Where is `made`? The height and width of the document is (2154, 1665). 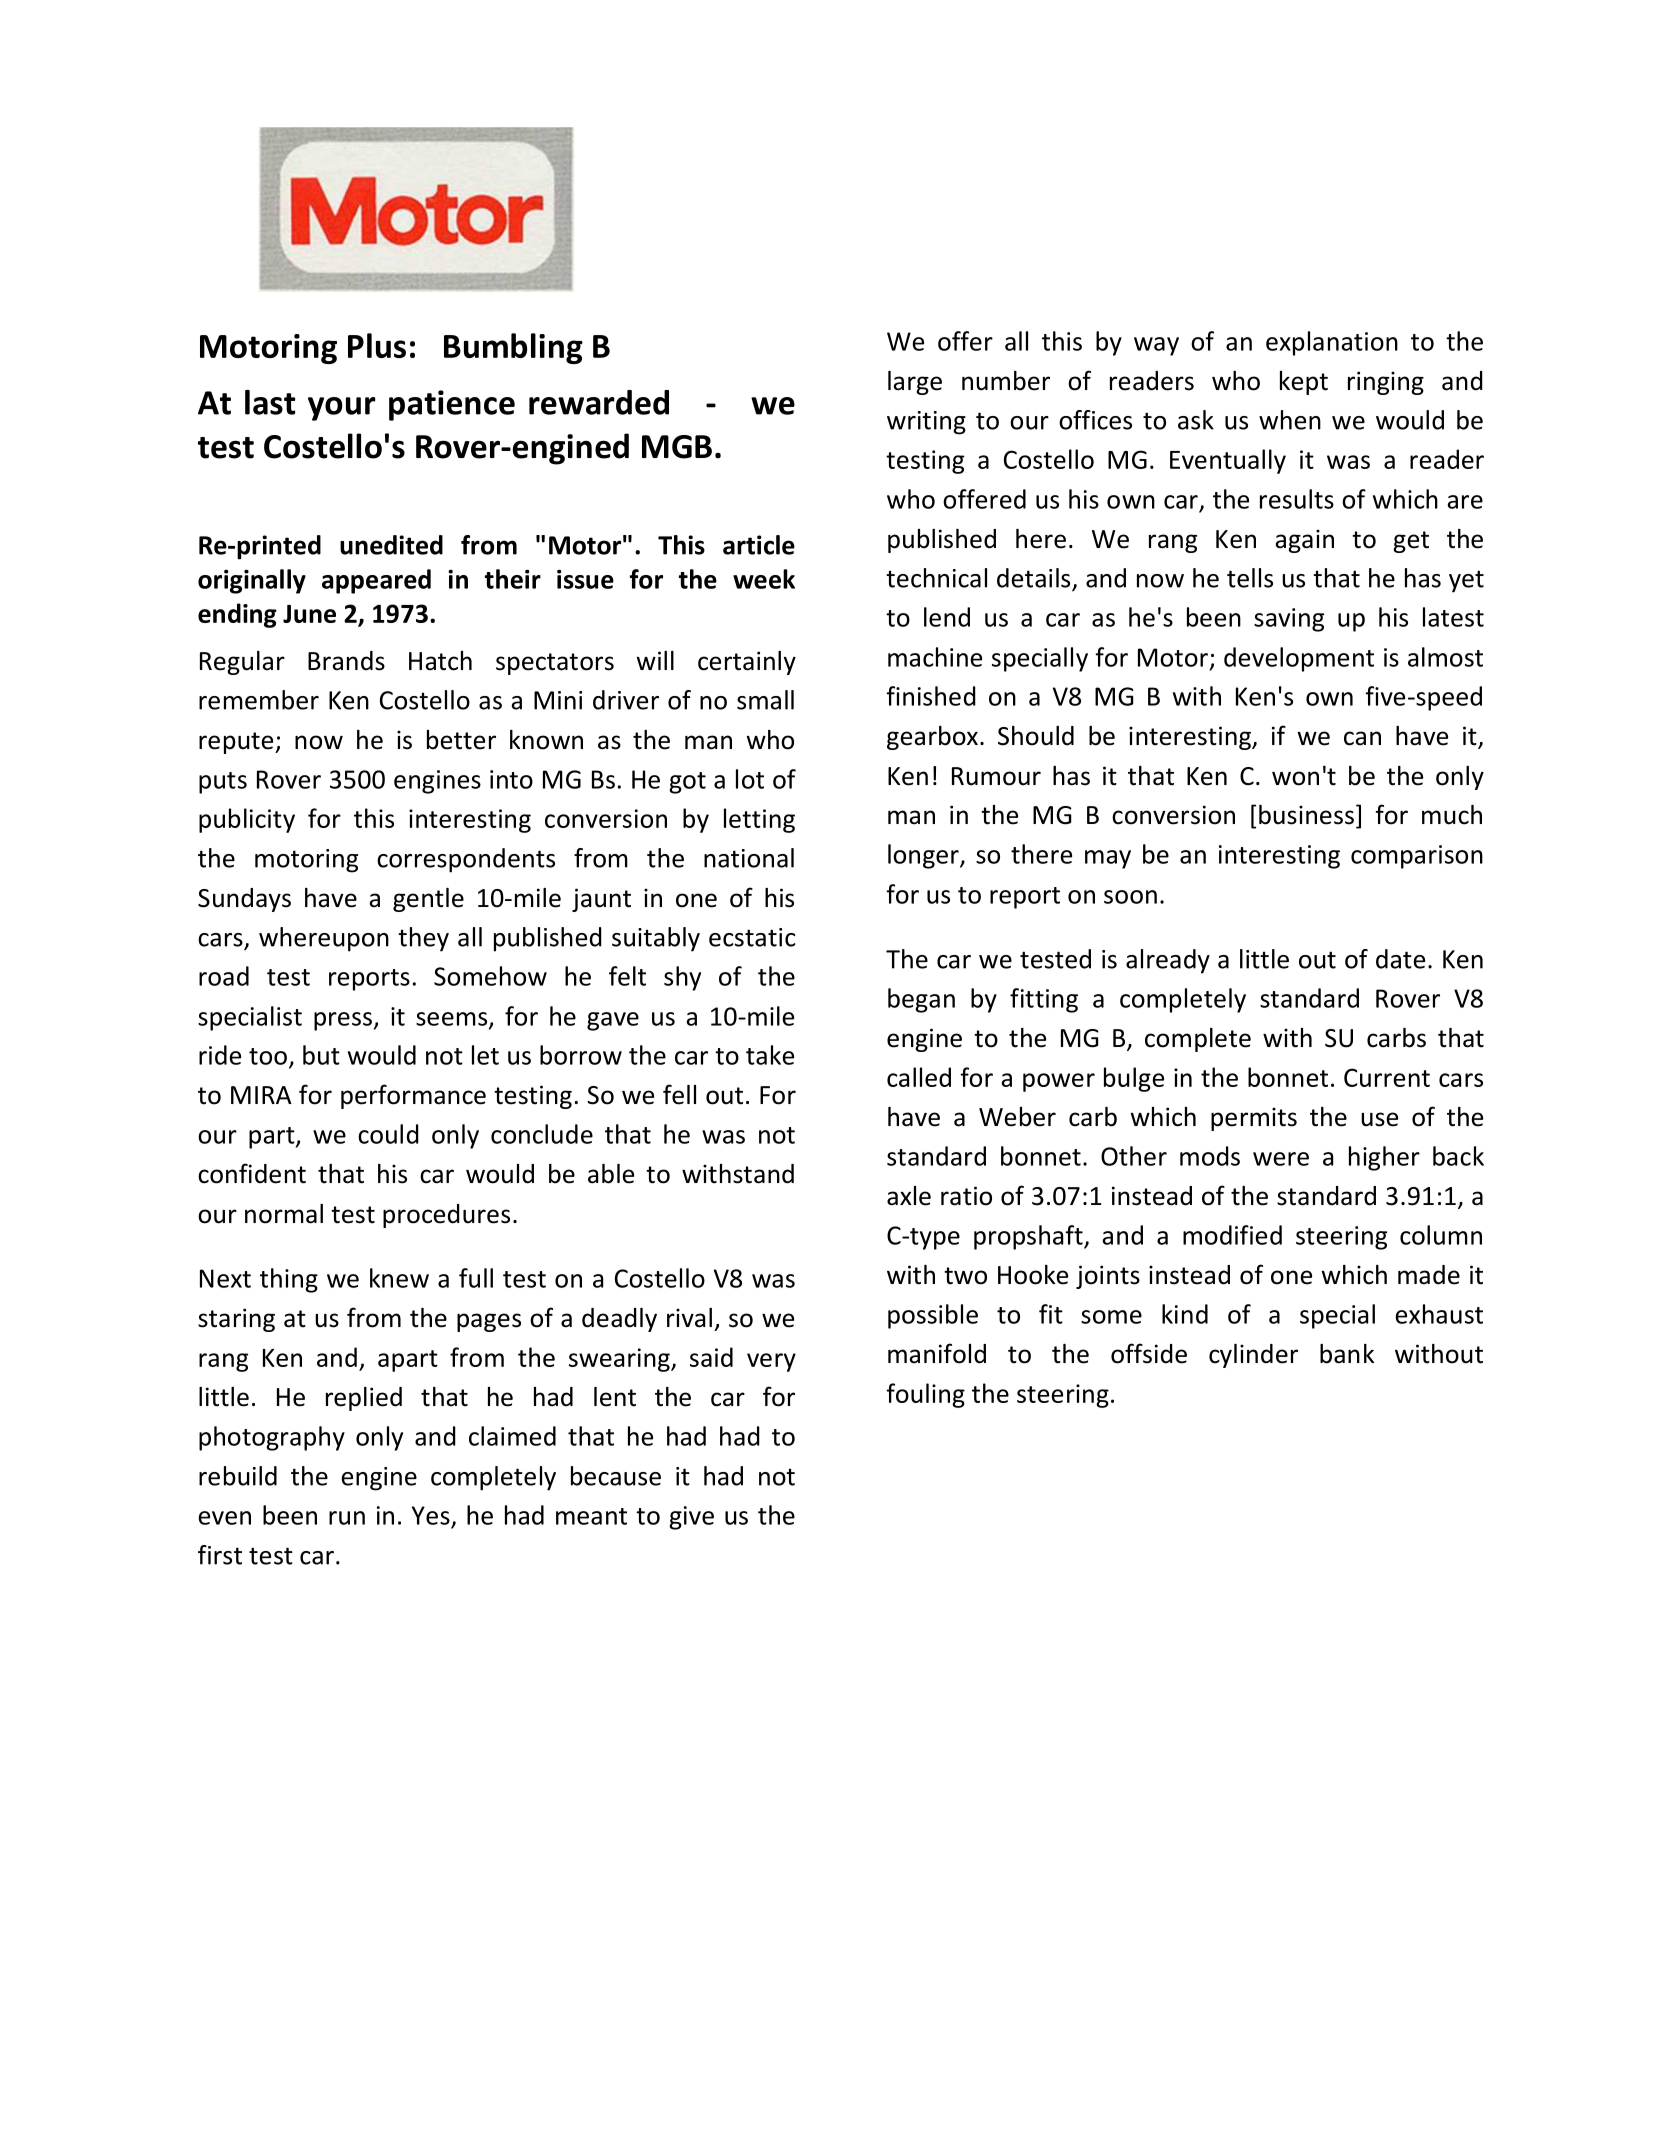
made is located at coordinates (1429, 1275).
